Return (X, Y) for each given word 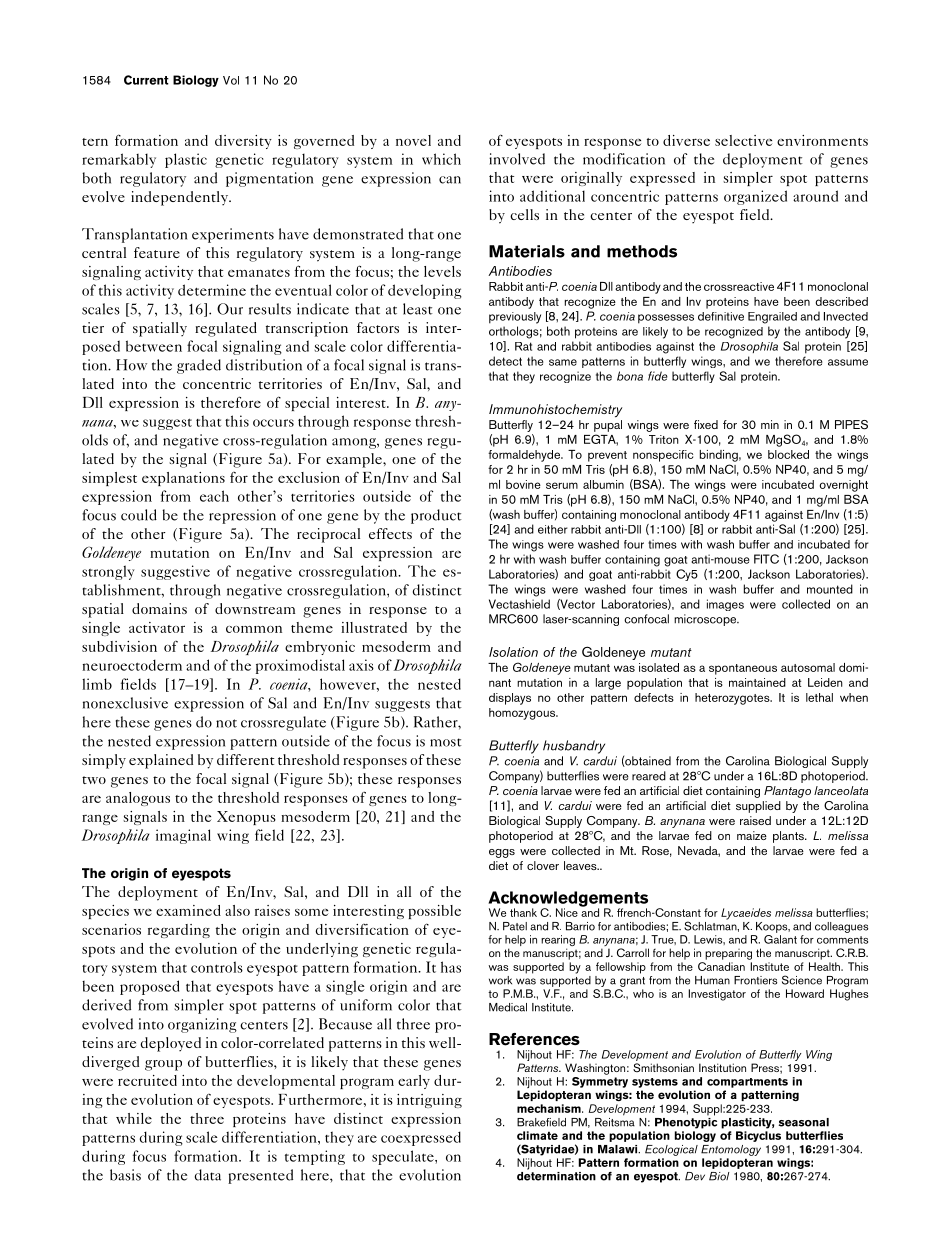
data (208, 1175)
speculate (404, 1157)
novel (413, 140)
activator (157, 627)
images (725, 605)
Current (146, 80)
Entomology (731, 1150)
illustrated (374, 627)
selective (743, 140)
